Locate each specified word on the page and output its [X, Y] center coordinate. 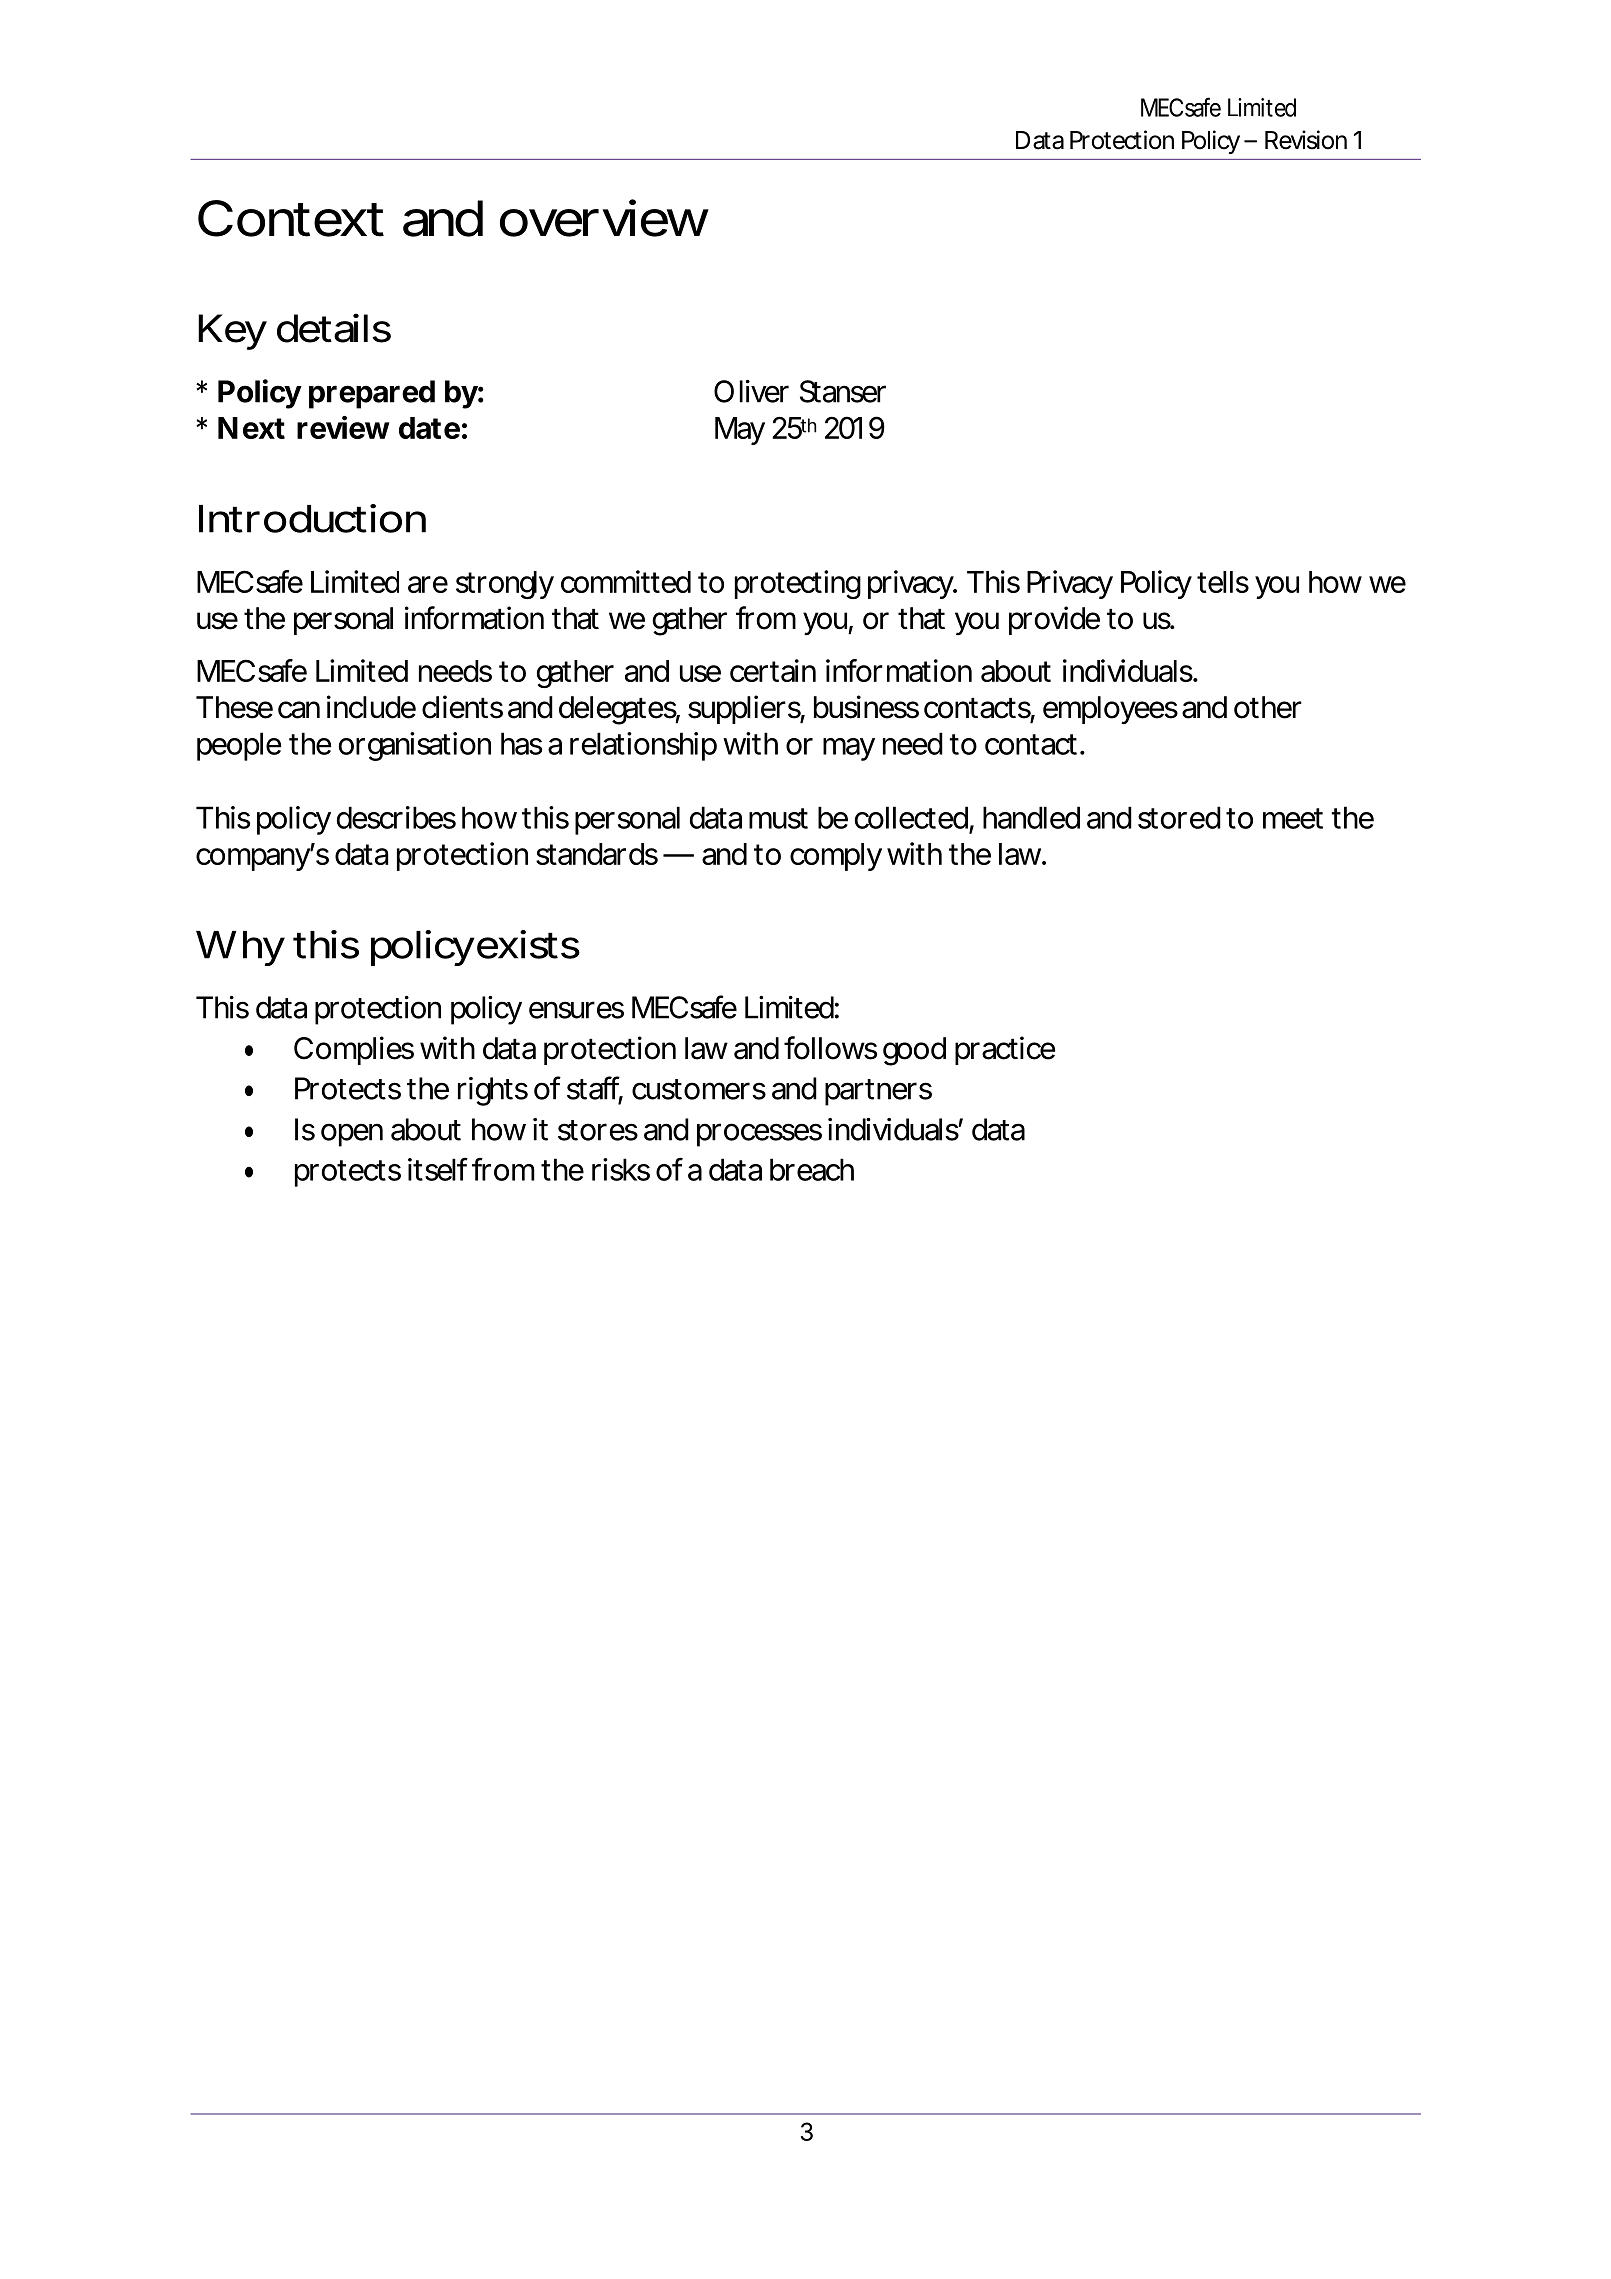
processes [759, 1135]
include [371, 707]
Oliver [751, 391]
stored [1179, 817]
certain [773, 670]
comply [836, 857]
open [352, 1135]
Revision [1306, 140]
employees [1110, 710]
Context [291, 218]
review [343, 427]
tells [1223, 582]
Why [240, 948]
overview [604, 218]
